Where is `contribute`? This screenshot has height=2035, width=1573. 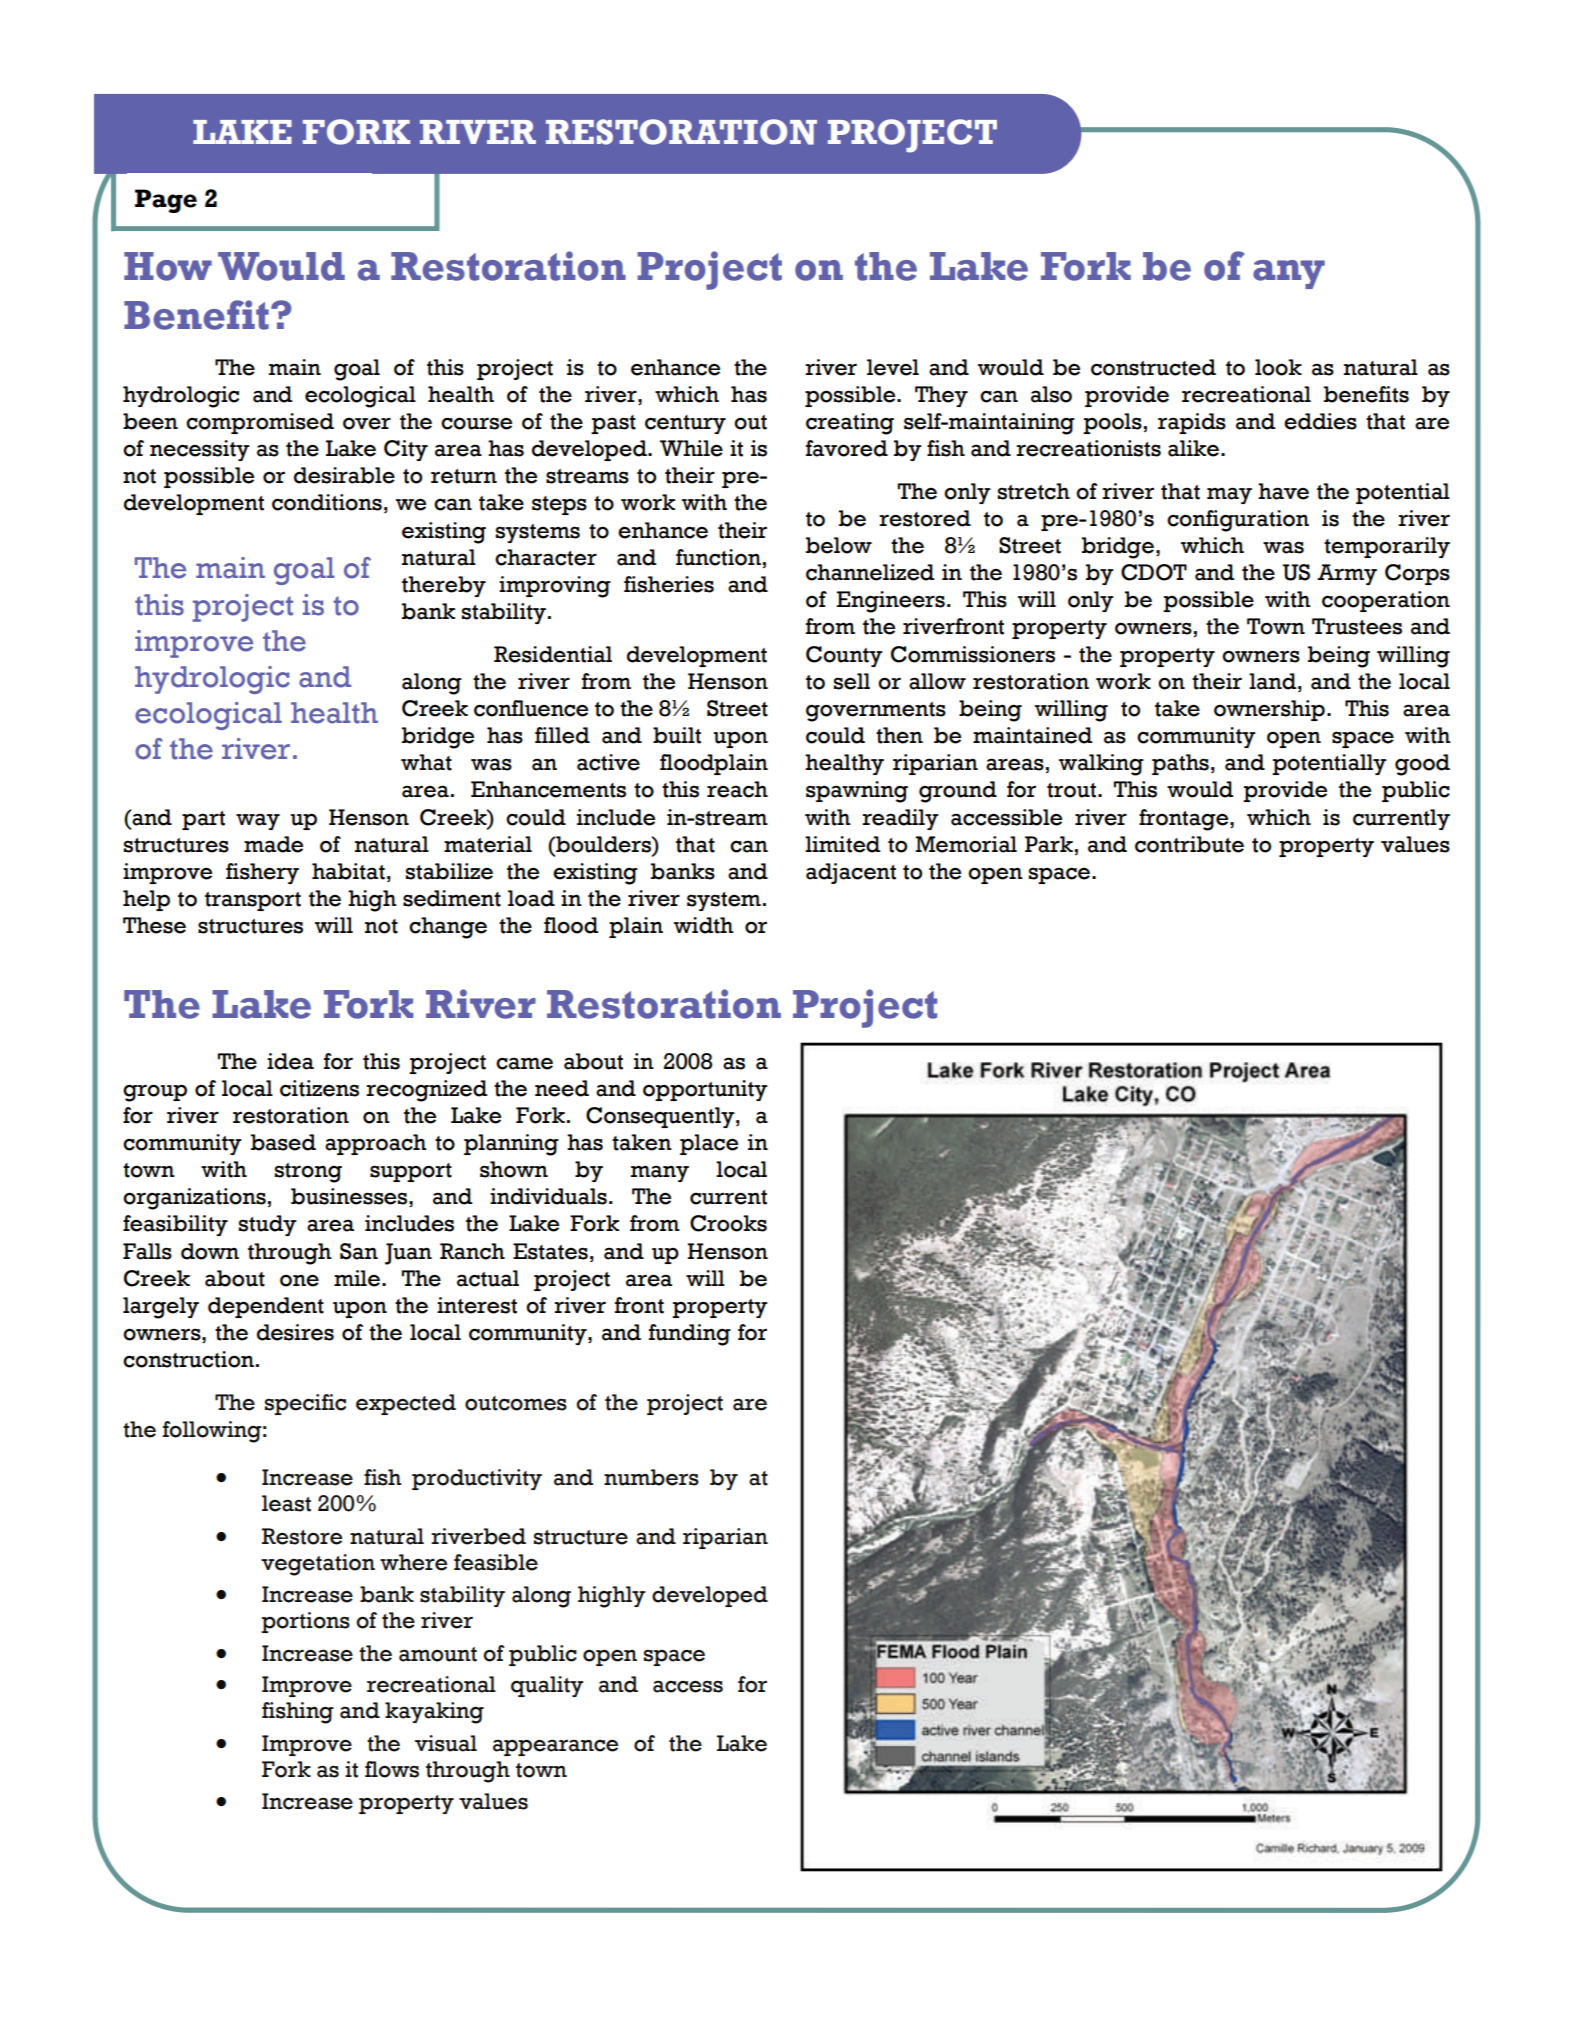 contribute is located at coordinates (1189, 844).
